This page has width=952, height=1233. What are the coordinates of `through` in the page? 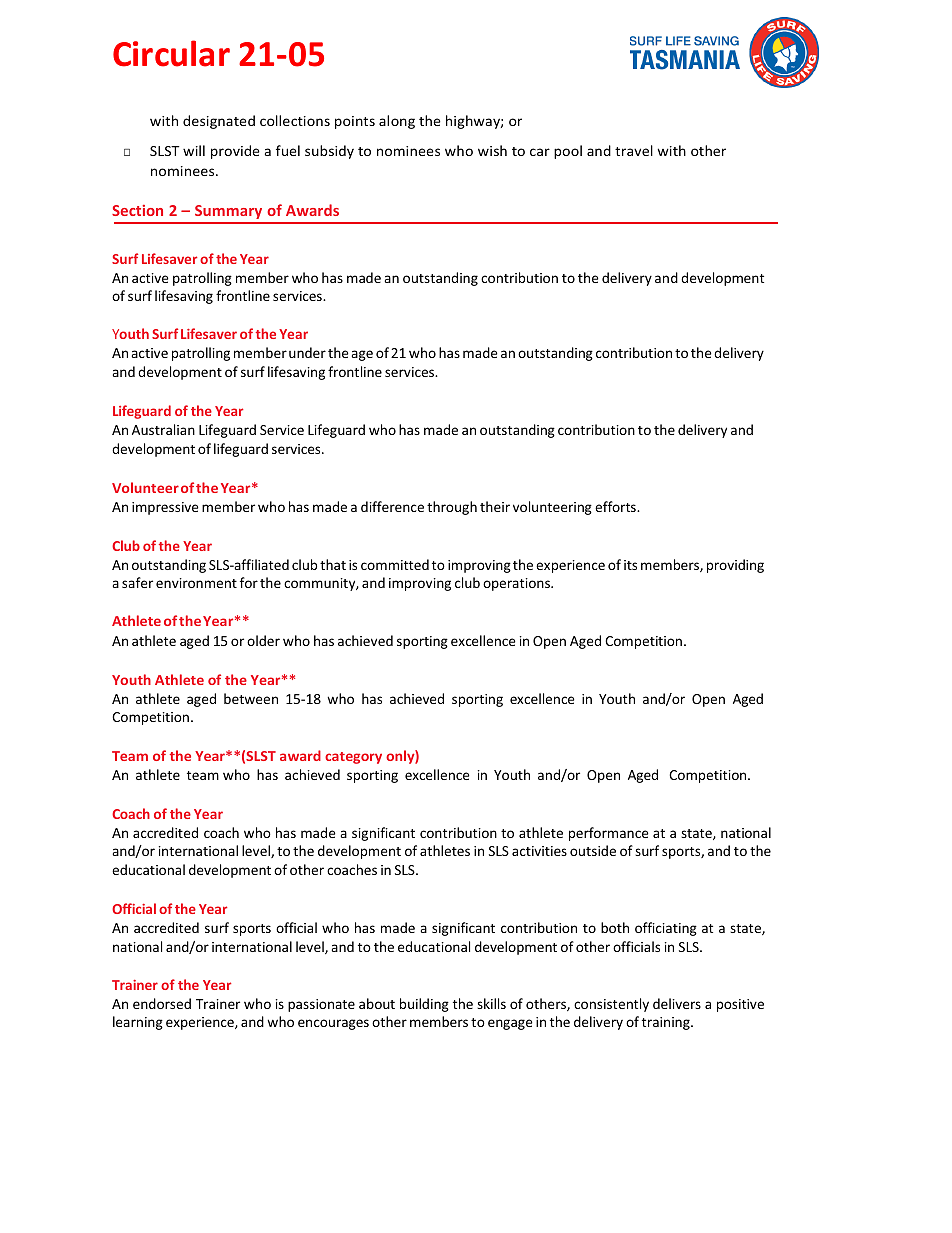 It's located at (452, 508).
